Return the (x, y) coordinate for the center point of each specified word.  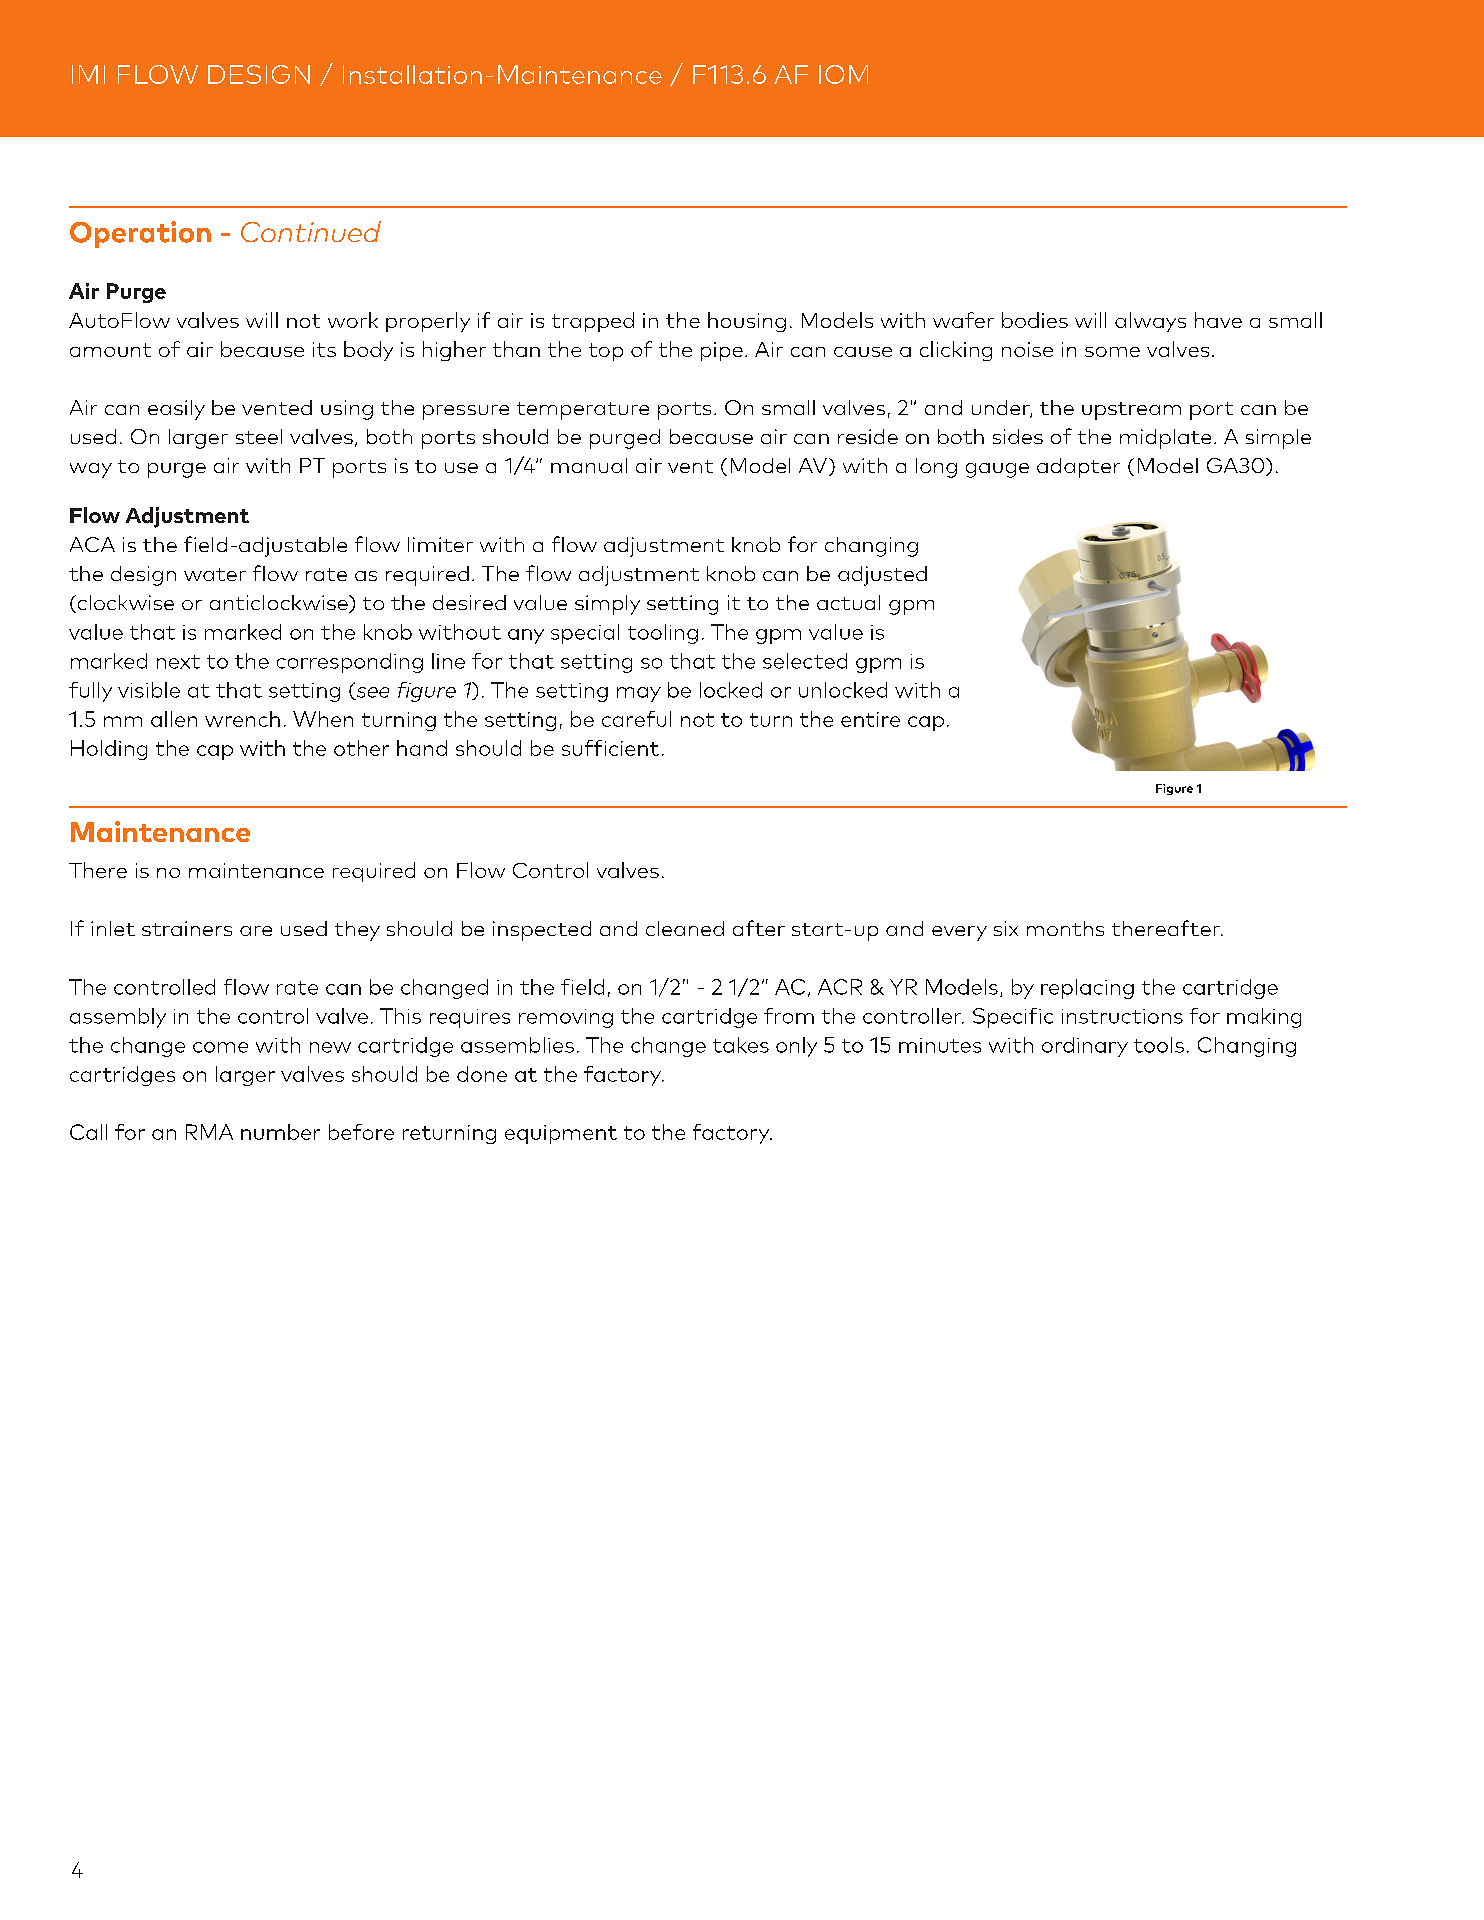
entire (870, 719)
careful (636, 719)
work (353, 320)
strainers (187, 928)
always (1150, 322)
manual (589, 465)
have (1218, 320)
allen (174, 719)
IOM (843, 74)
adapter (1078, 468)
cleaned (685, 928)
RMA (209, 1132)
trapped (593, 322)
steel (259, 436)
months (1065, 928)
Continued (311, 231)
